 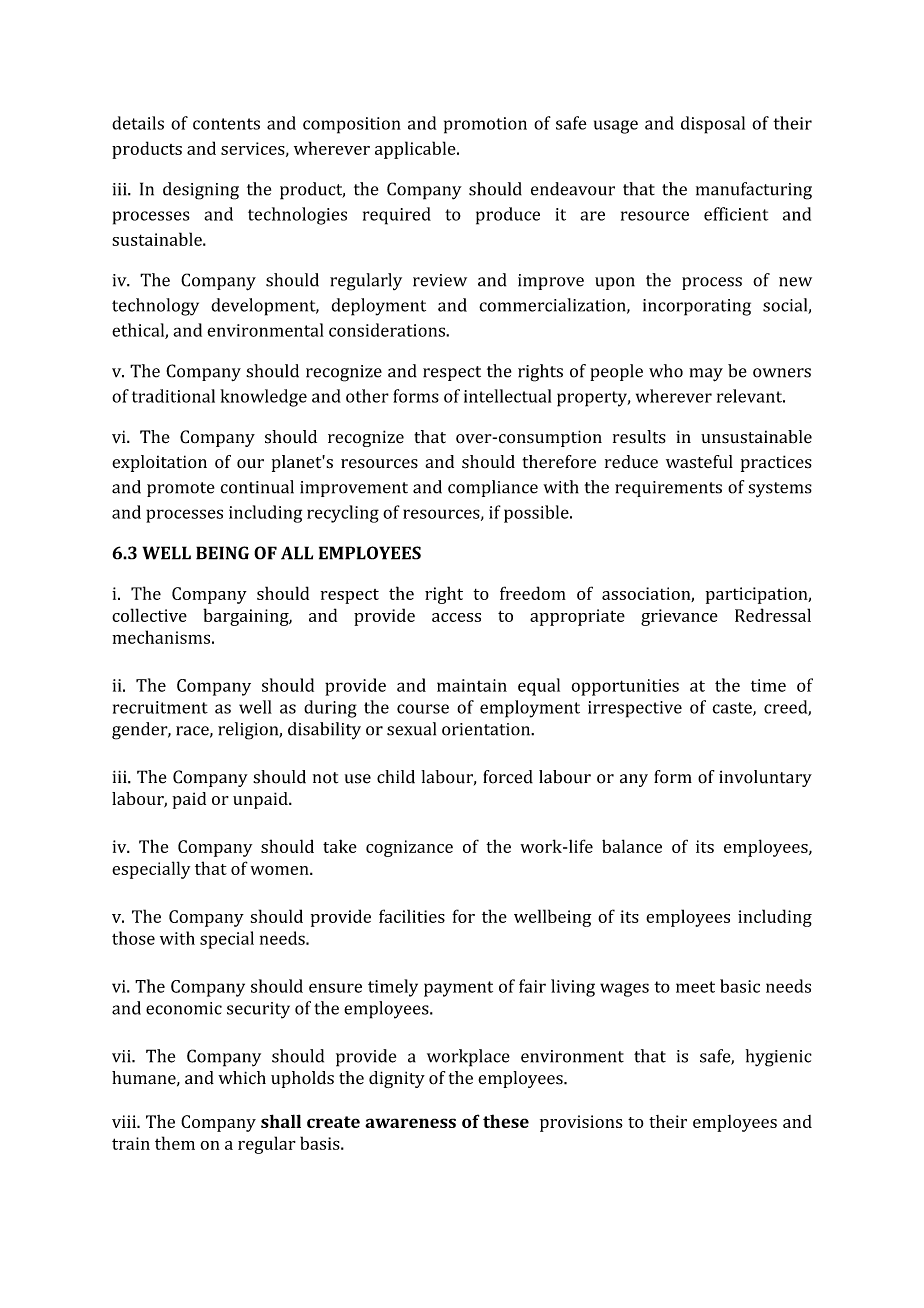 I want to click on caste, so click(x=733, y=709).
